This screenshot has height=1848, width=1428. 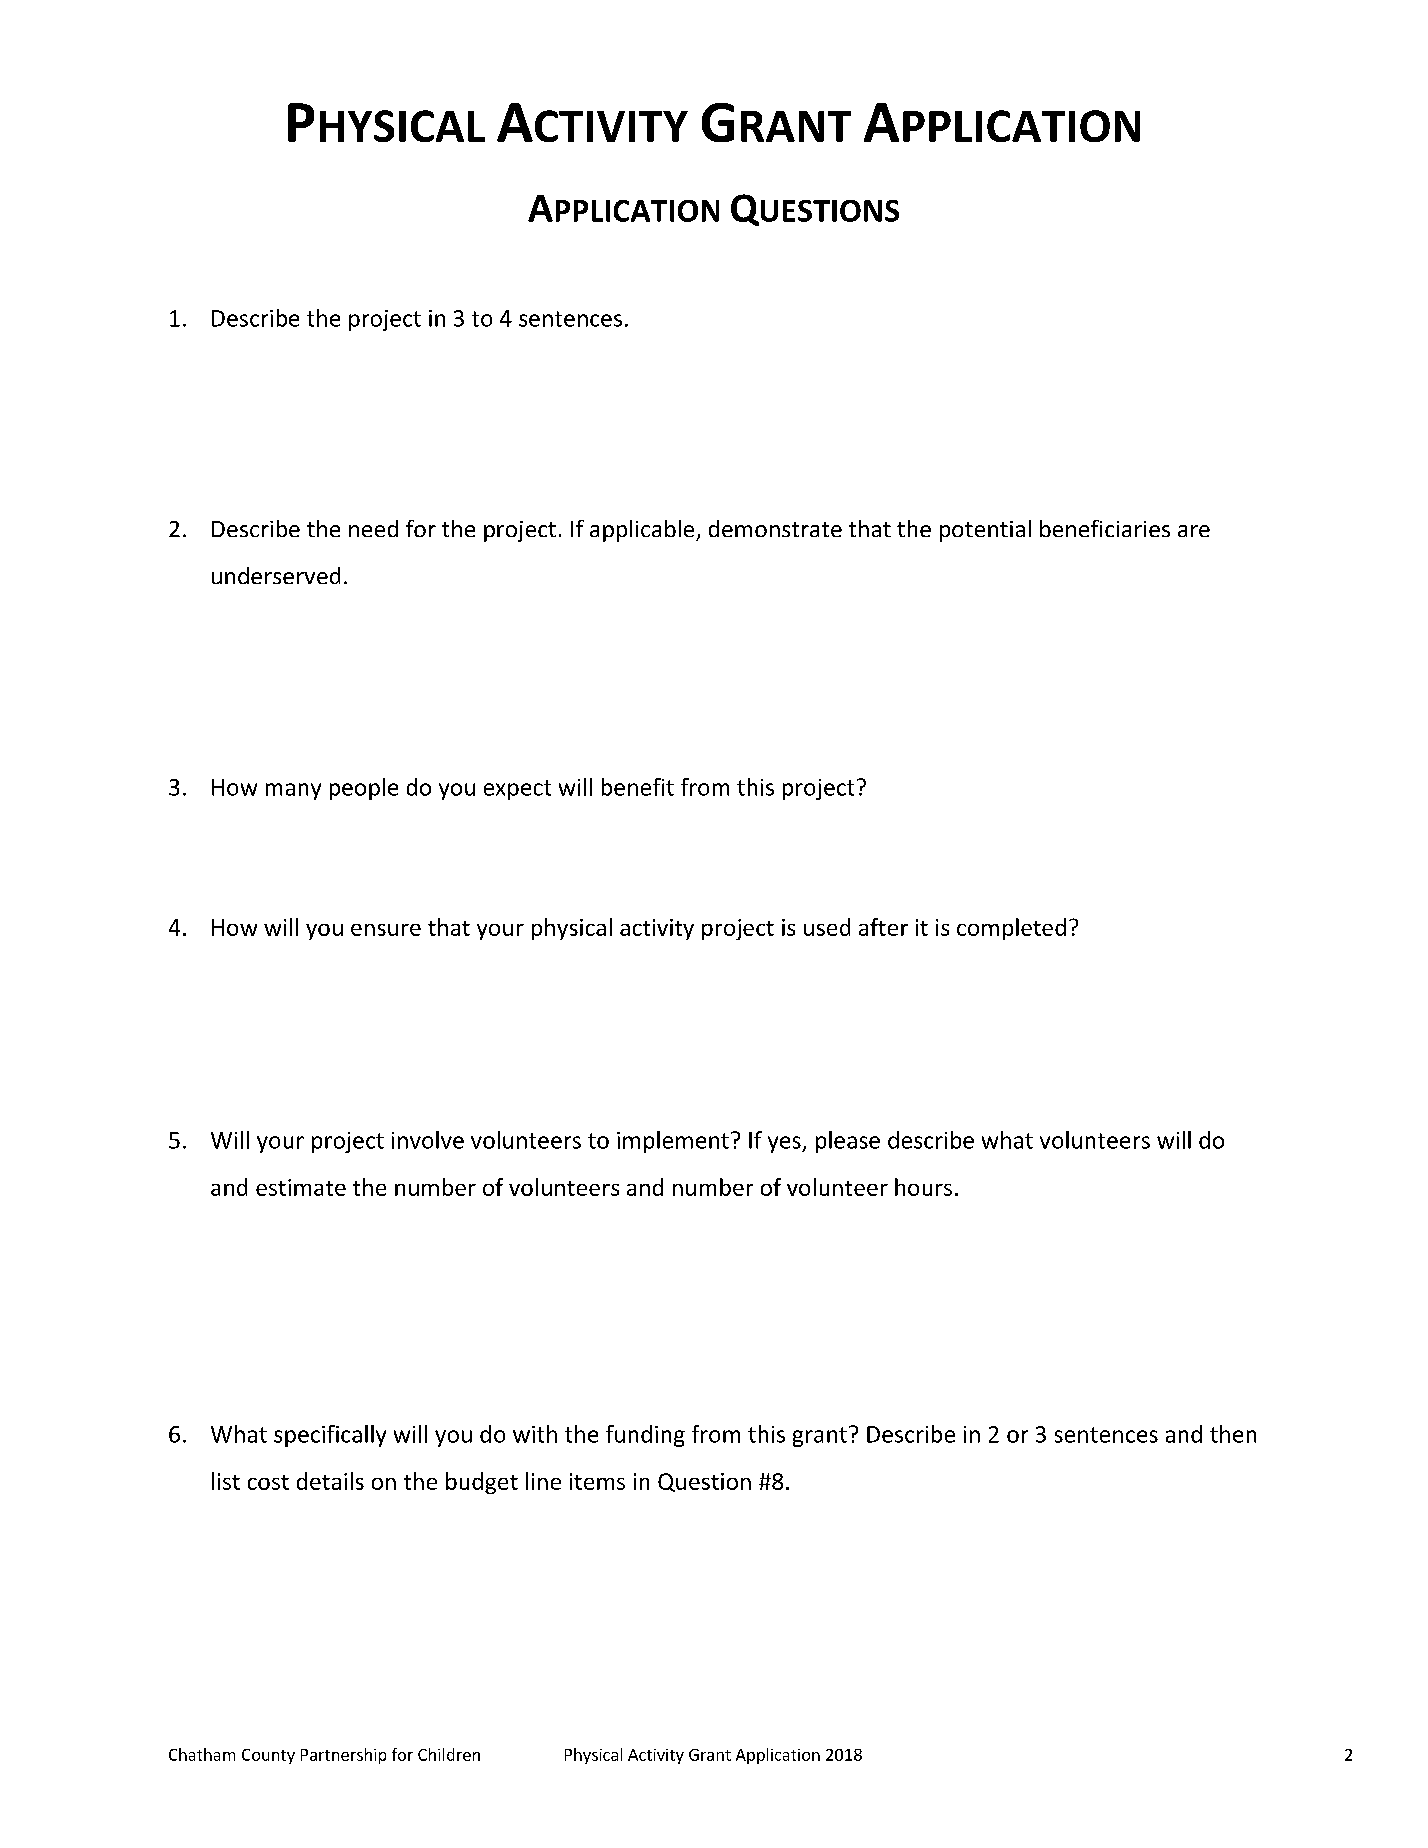 I want to click on estimate, so click(x=301, y=1187).
